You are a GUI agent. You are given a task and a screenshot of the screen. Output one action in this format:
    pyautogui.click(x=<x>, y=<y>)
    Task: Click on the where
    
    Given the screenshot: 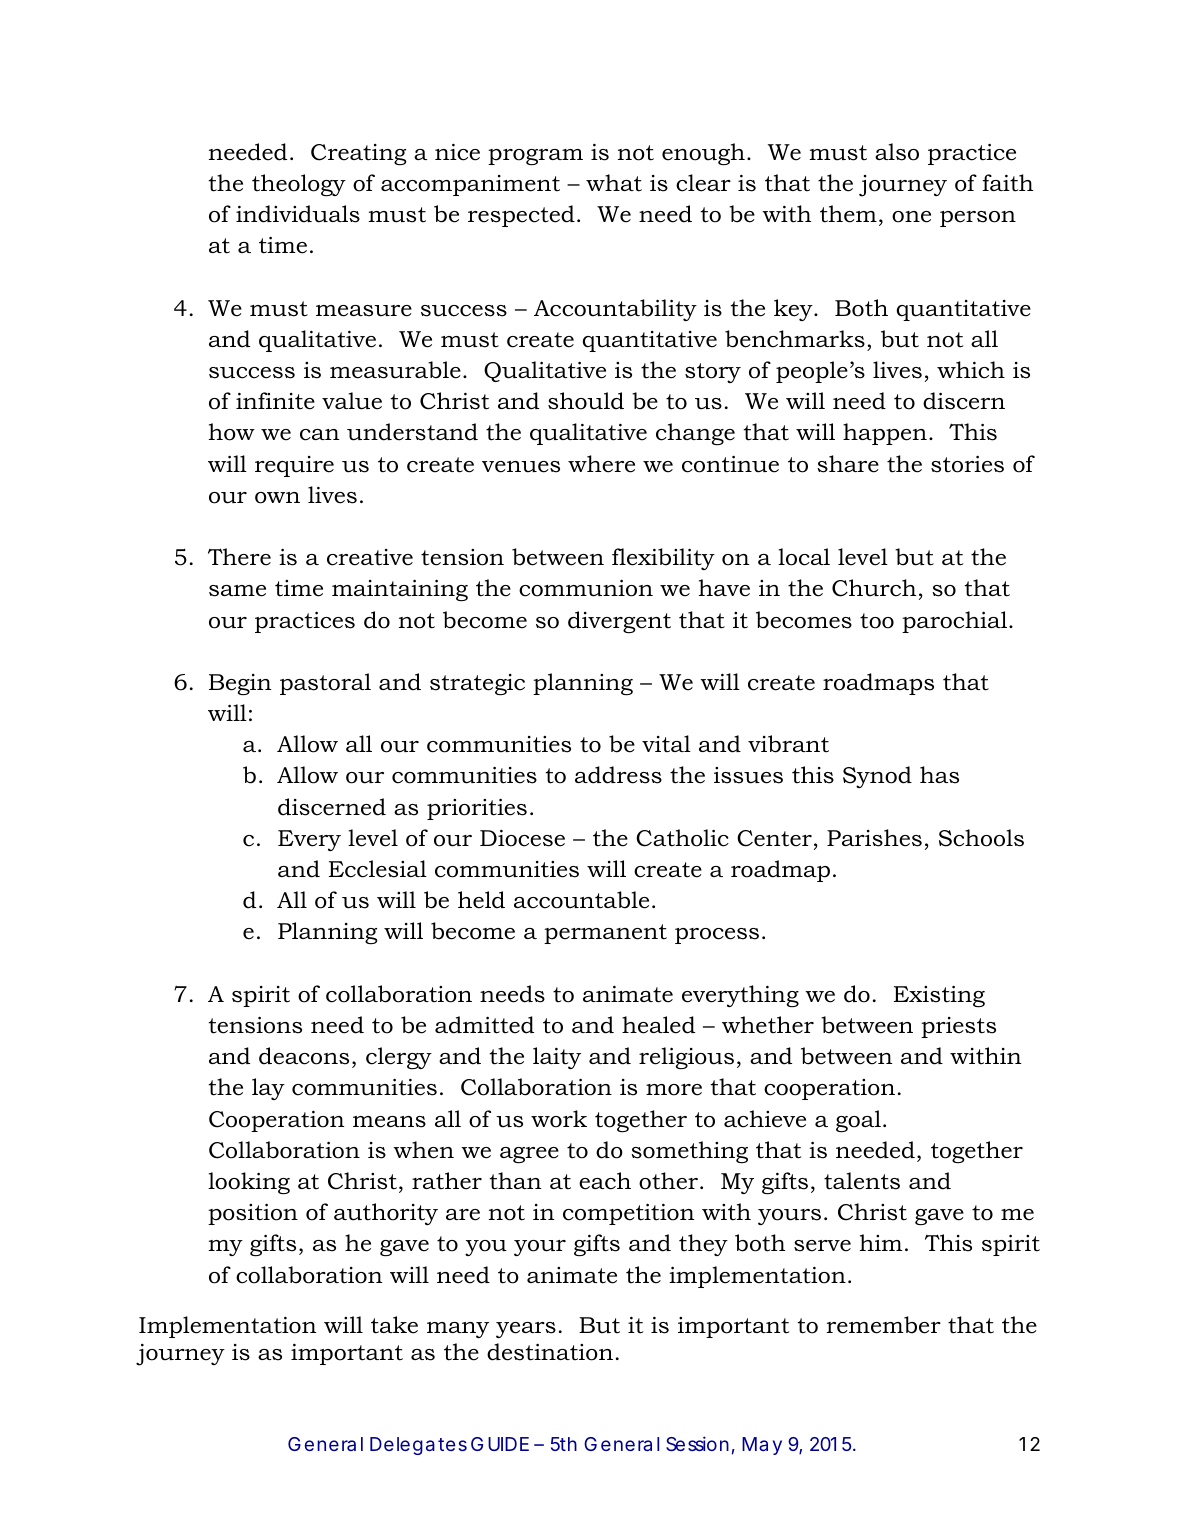 What is the action you would take?
    pyautogui.click(x=601, y=464)
